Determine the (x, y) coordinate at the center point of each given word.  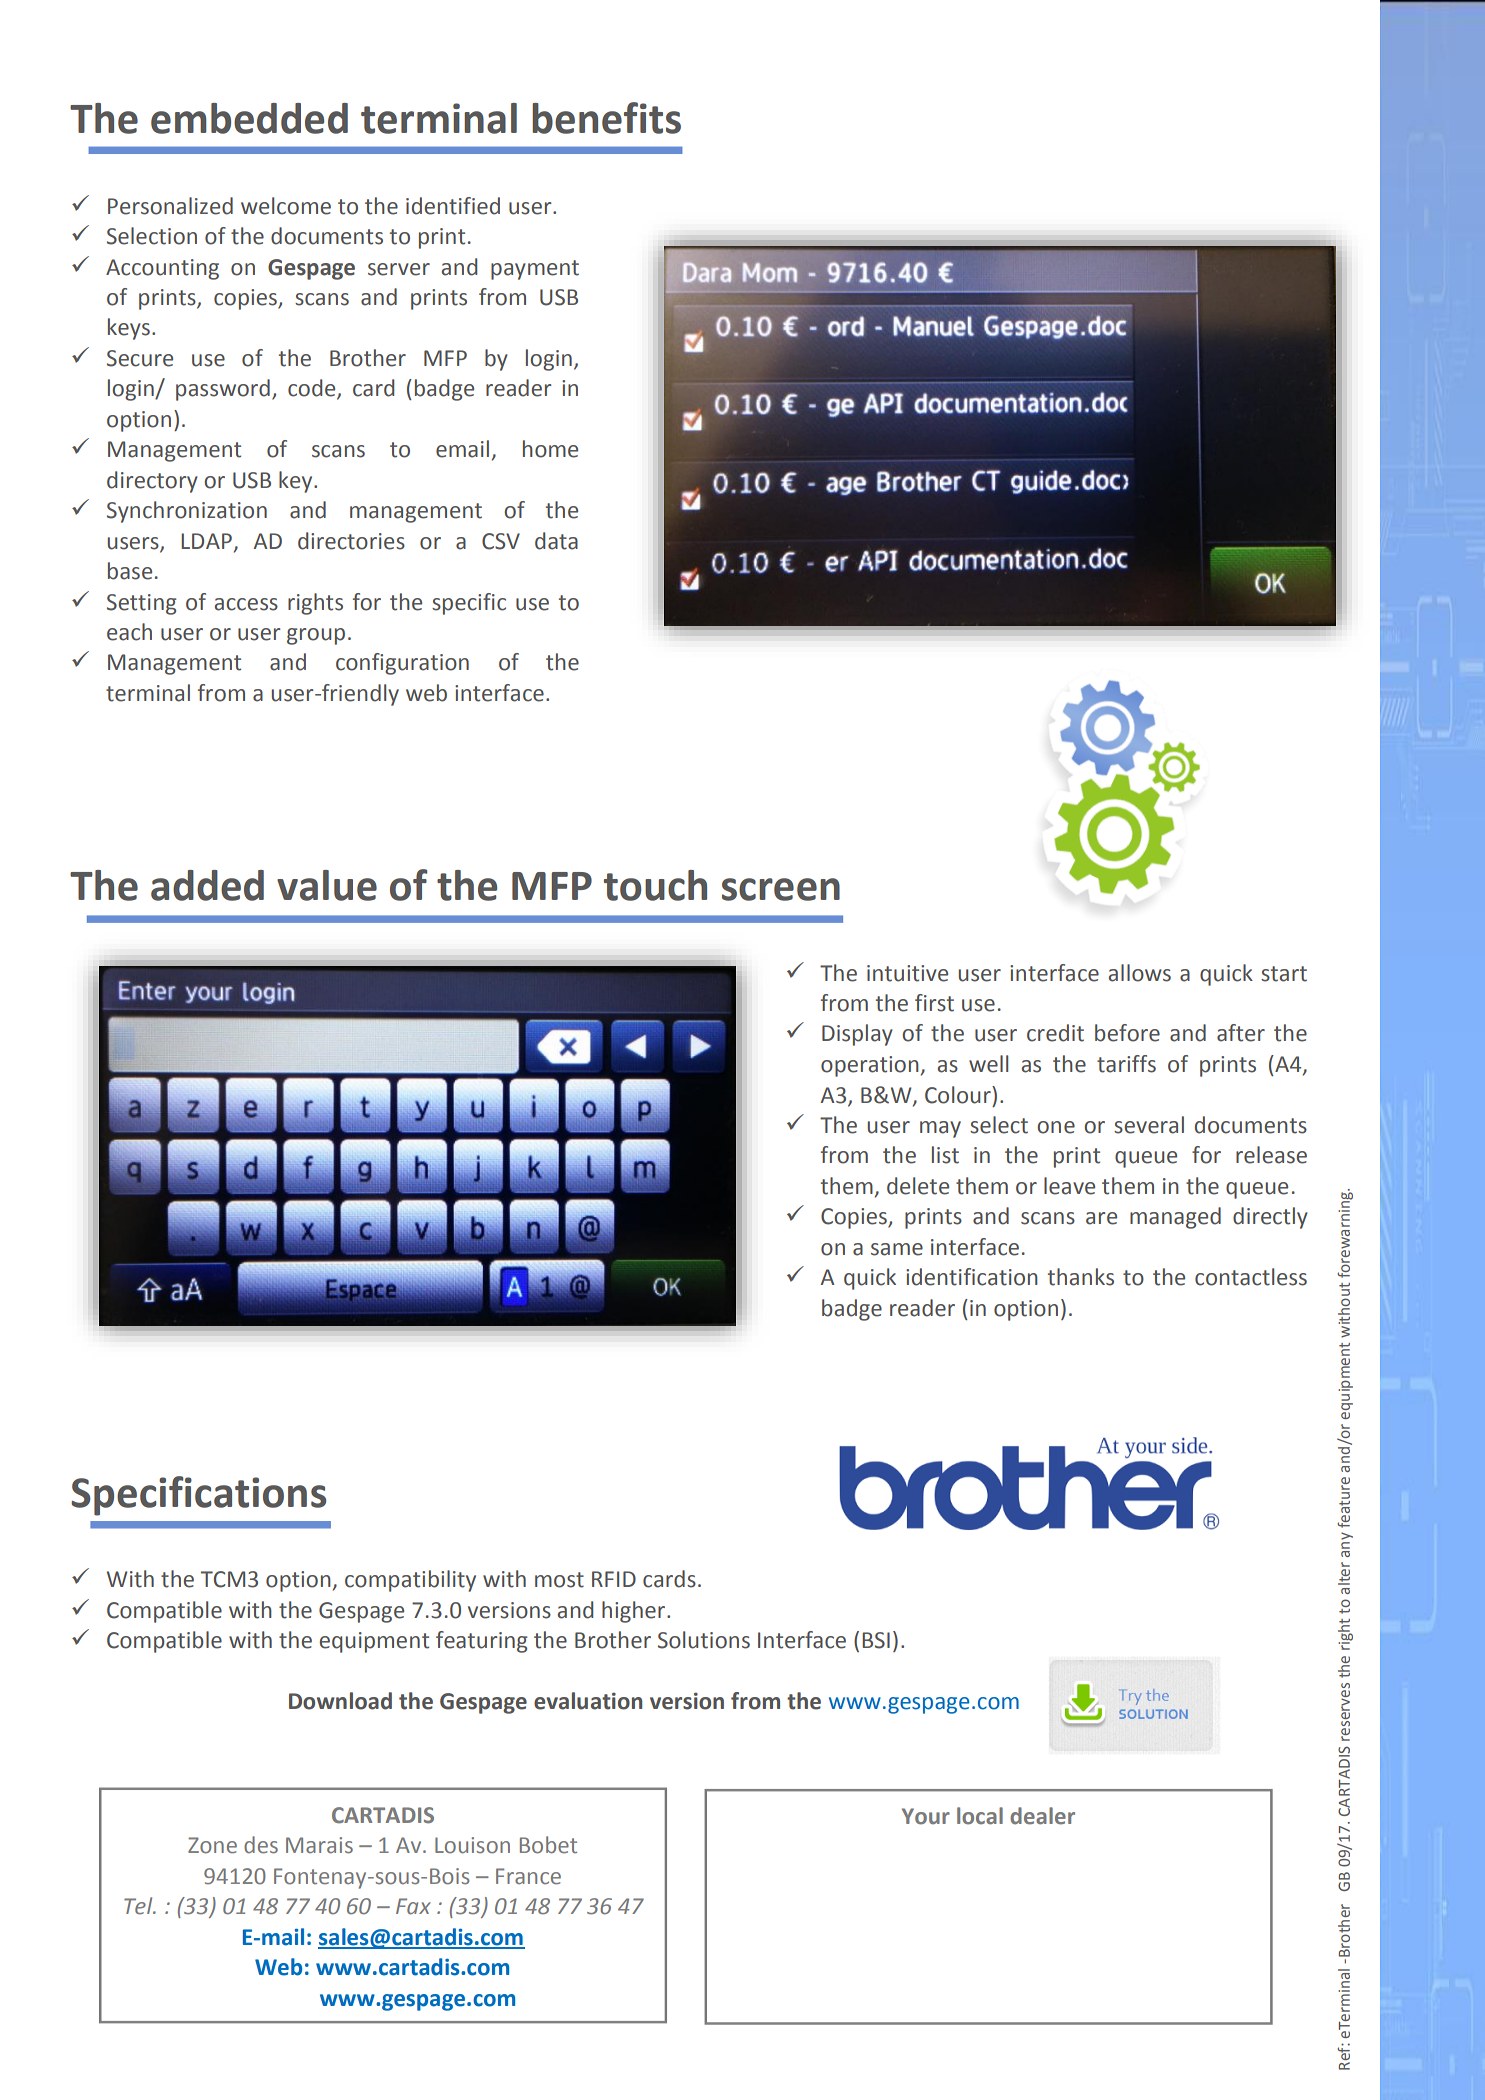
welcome (286, 206)
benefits (606, 118)
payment (535, 270)
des (261, 1845)
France (528, 1876)
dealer (1042, 1816)
